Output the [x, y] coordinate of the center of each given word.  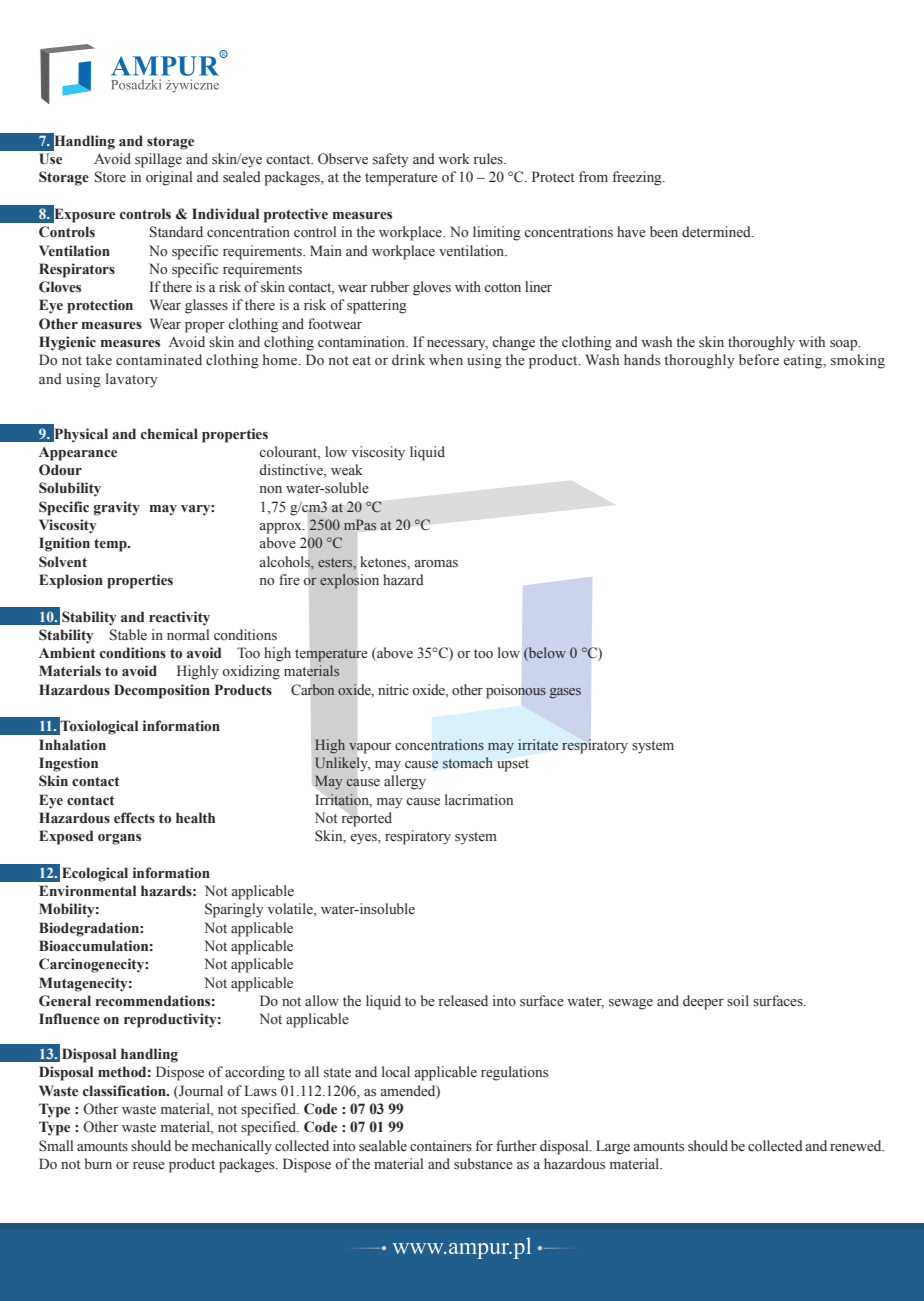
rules [489, 158]
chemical [169, 433]
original [169, 178]
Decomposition [162, 691]
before [759, 360]
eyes [365, 839]
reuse [149, 1166]
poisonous [516, 691]
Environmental [87, 891]
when [446, 359]
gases [565, 693]
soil [738, 1001]
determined [717, 231]
